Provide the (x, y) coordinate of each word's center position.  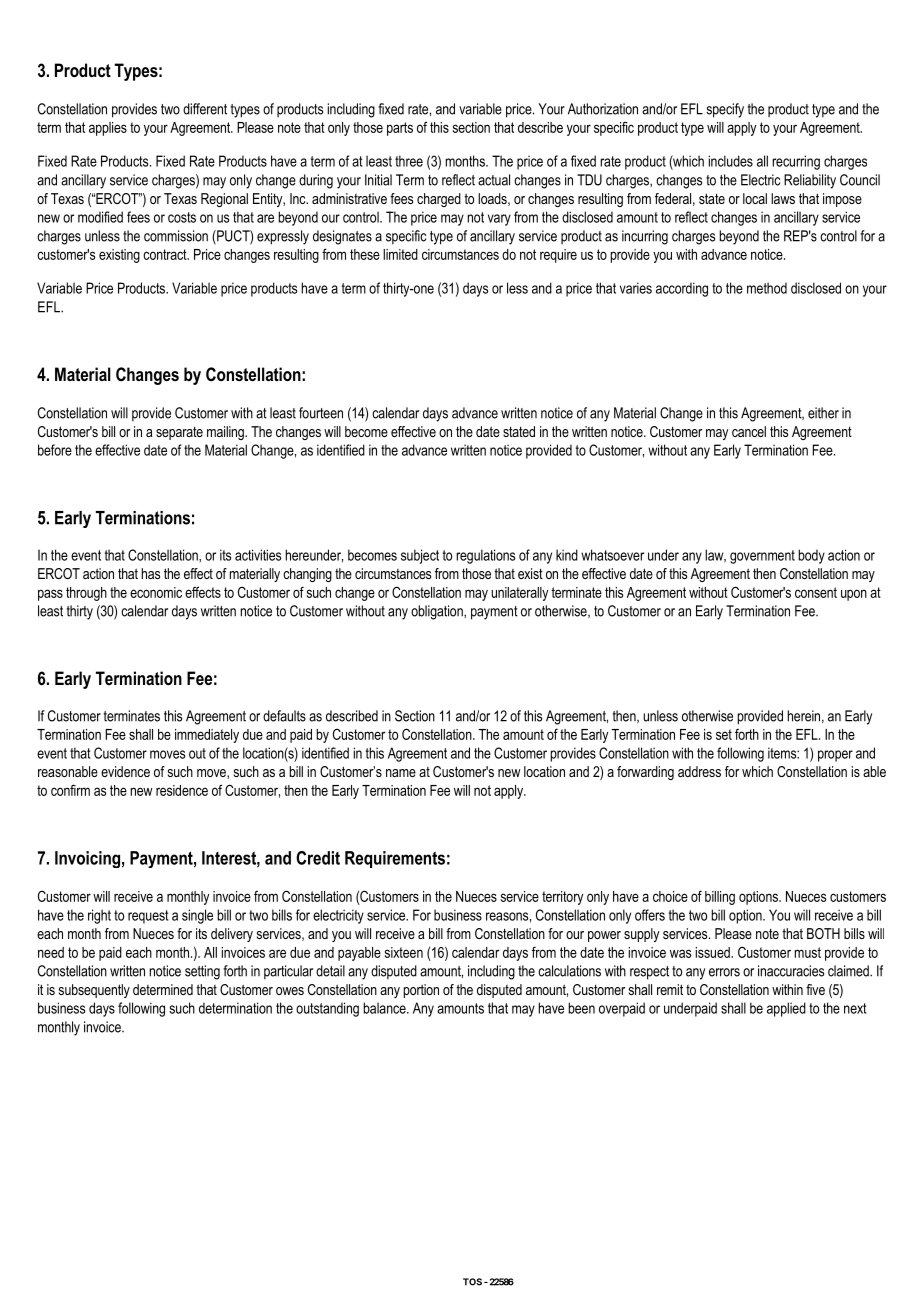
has (150, 573)
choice (670, 896)
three (409, 161)
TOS (472, 1282)
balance (385, 1008)
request (148, 917)
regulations (485, 556)
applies (108, 129)
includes (730, 161)
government (762, 557)
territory (562, 898)
